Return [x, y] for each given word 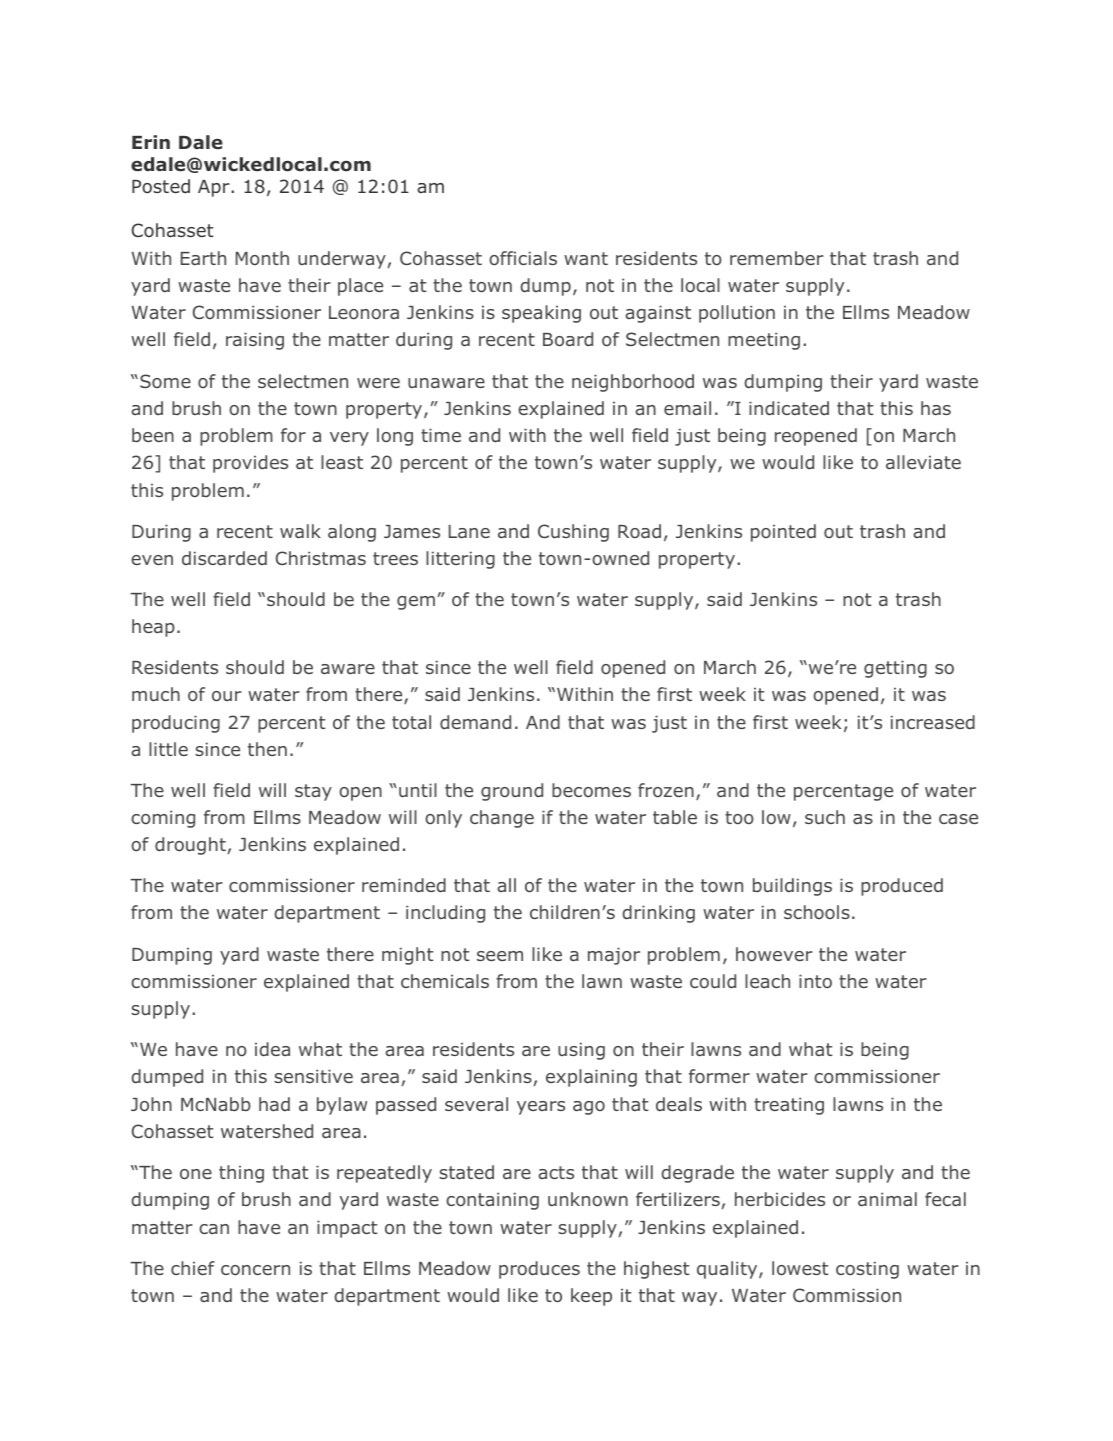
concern [255, 1270]
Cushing [573, 533]
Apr [215, 188]
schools [817, 912]
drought [190, 846]
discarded [224, 558]
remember [777, 258]
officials [523, 258]
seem [500, 956]
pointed [783, 533]
